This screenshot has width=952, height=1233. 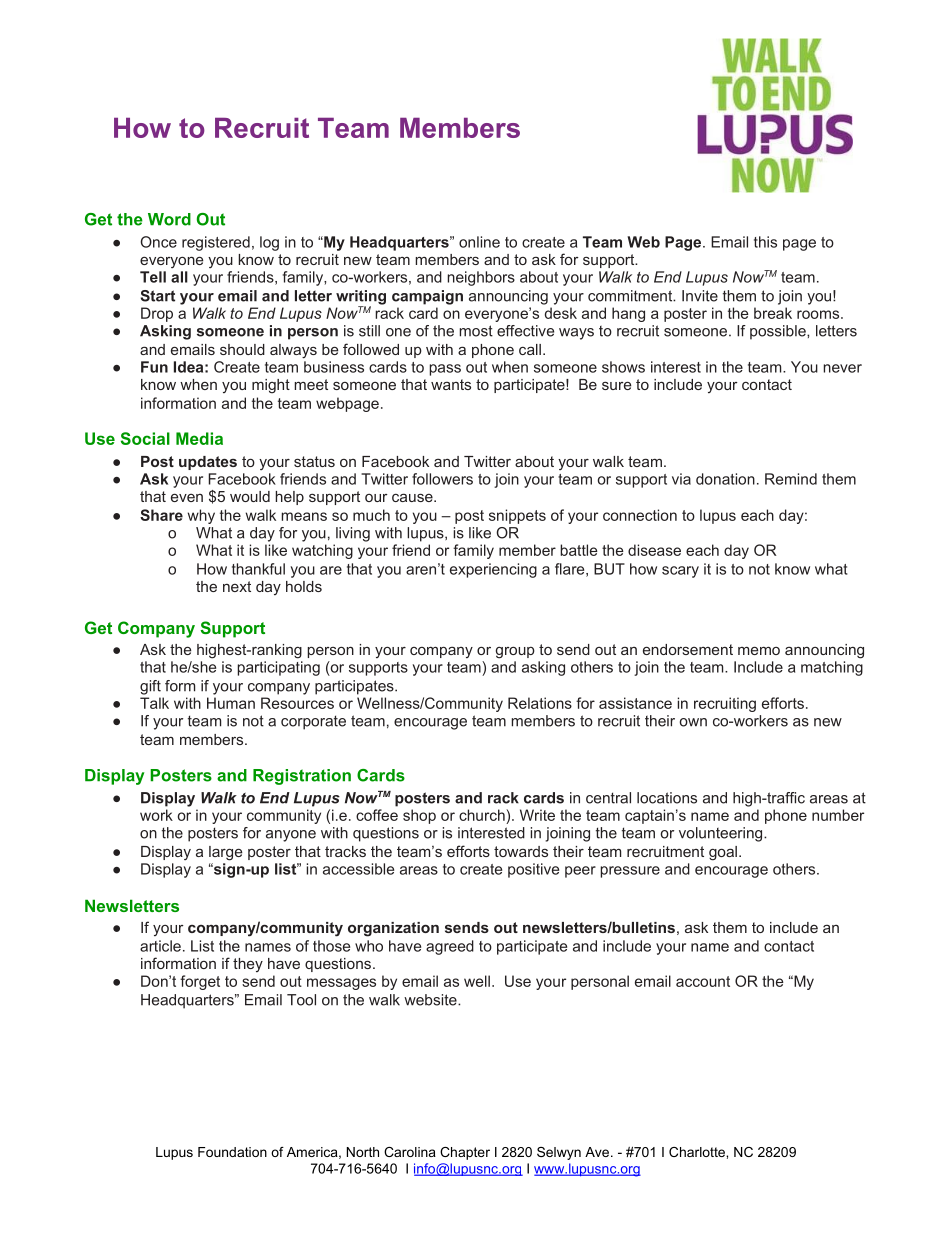 What do you see at coordinates (723, 853) in the screenshot?
I see `goal` at bounding box center [723, 853].
